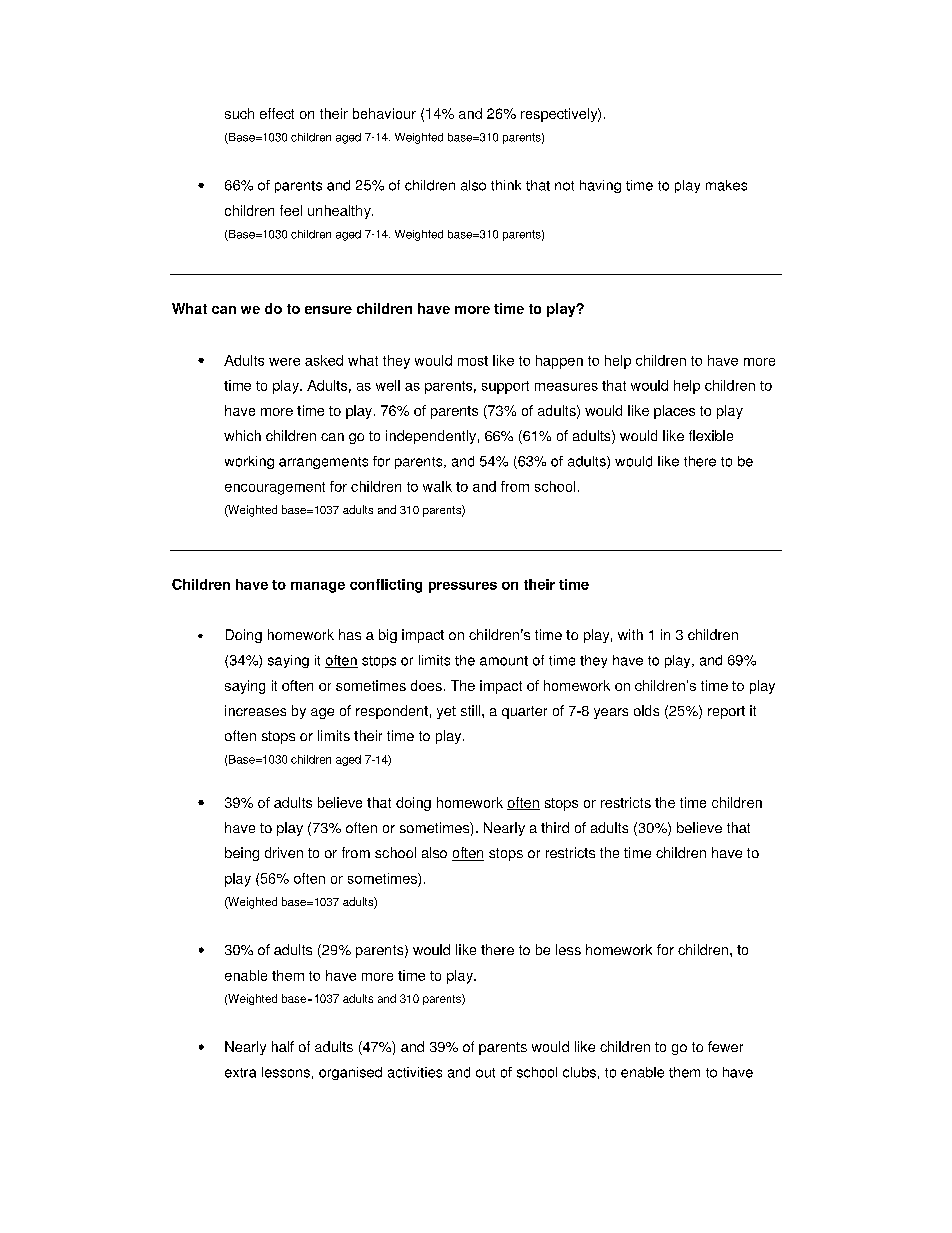 This page has width=952, height=1233. What do you see at coordinates (726, 185) in the page?
I see `makes` at bounding box center [726, 185].
